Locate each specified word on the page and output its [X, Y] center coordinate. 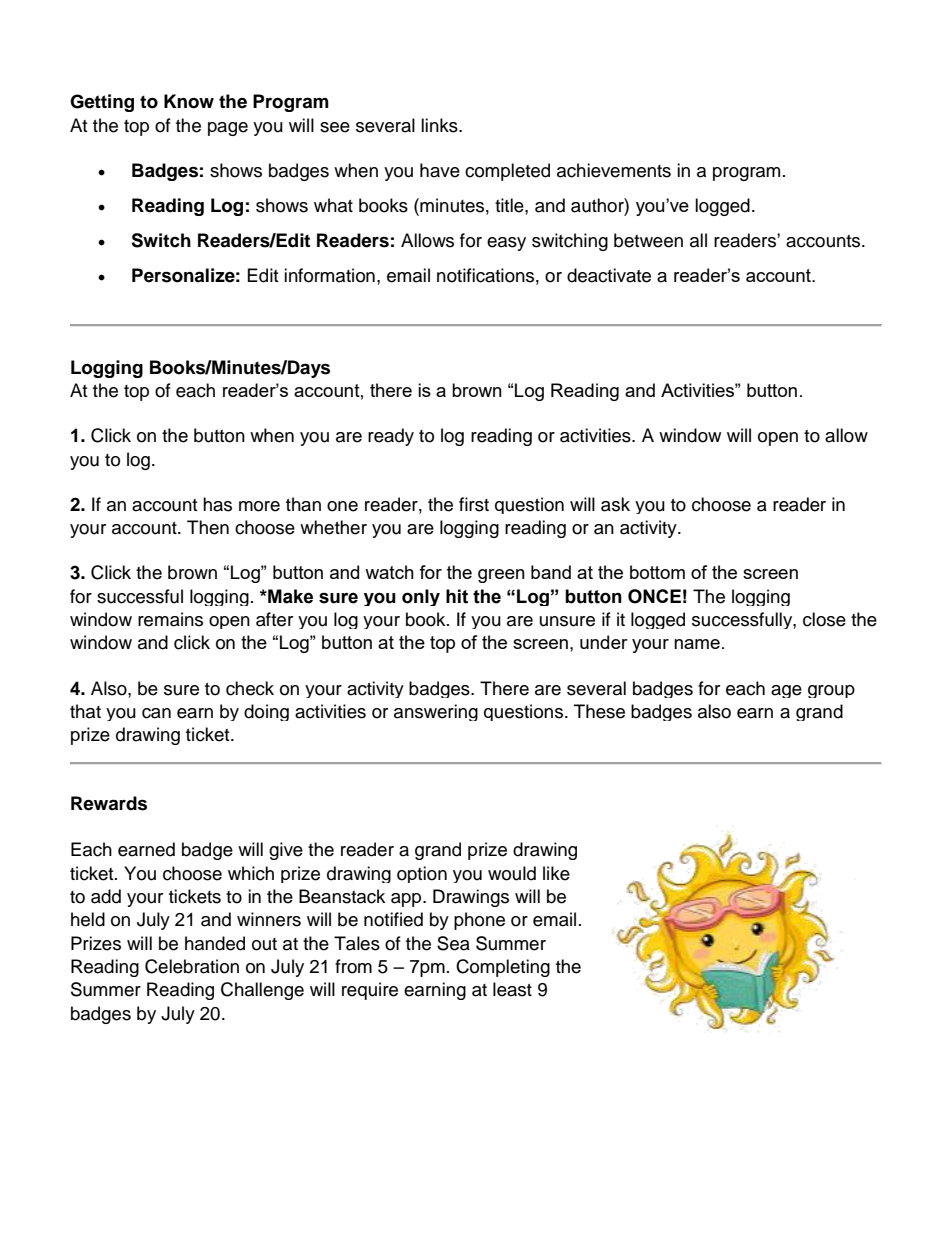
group [831, 691]
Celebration [192, 966]
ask [615, 504]
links [440, 125]
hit [457, 596]
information [329, 275]
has [217, 504]
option [422, 874]
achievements [614, 170]
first [474, 504]
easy [506, 244]
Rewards [109, 803]
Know [189, 101]
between [648, 240]
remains [170, 619]
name [697, 644]
